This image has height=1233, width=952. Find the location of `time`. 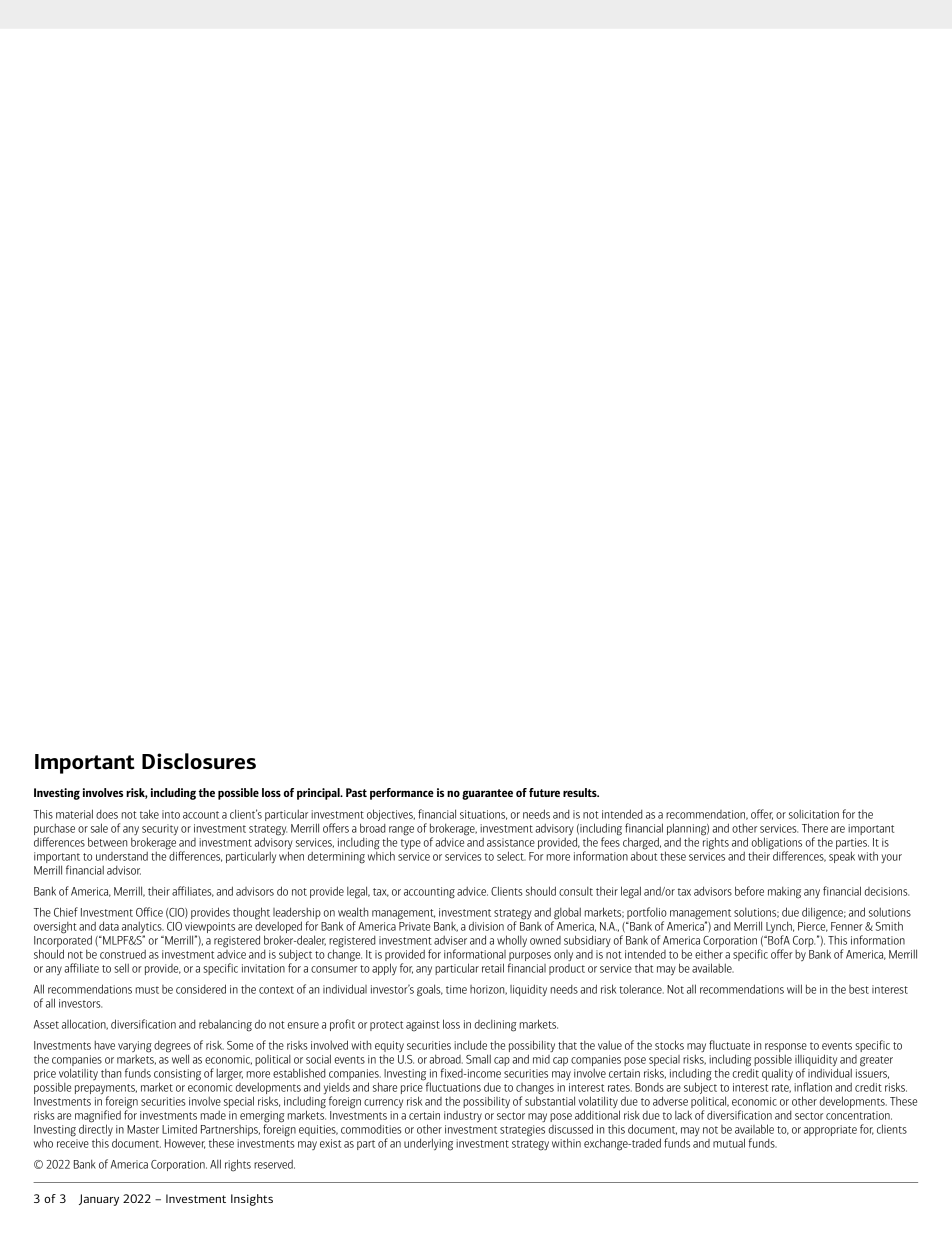

time is located at coordinates (456, 989).
